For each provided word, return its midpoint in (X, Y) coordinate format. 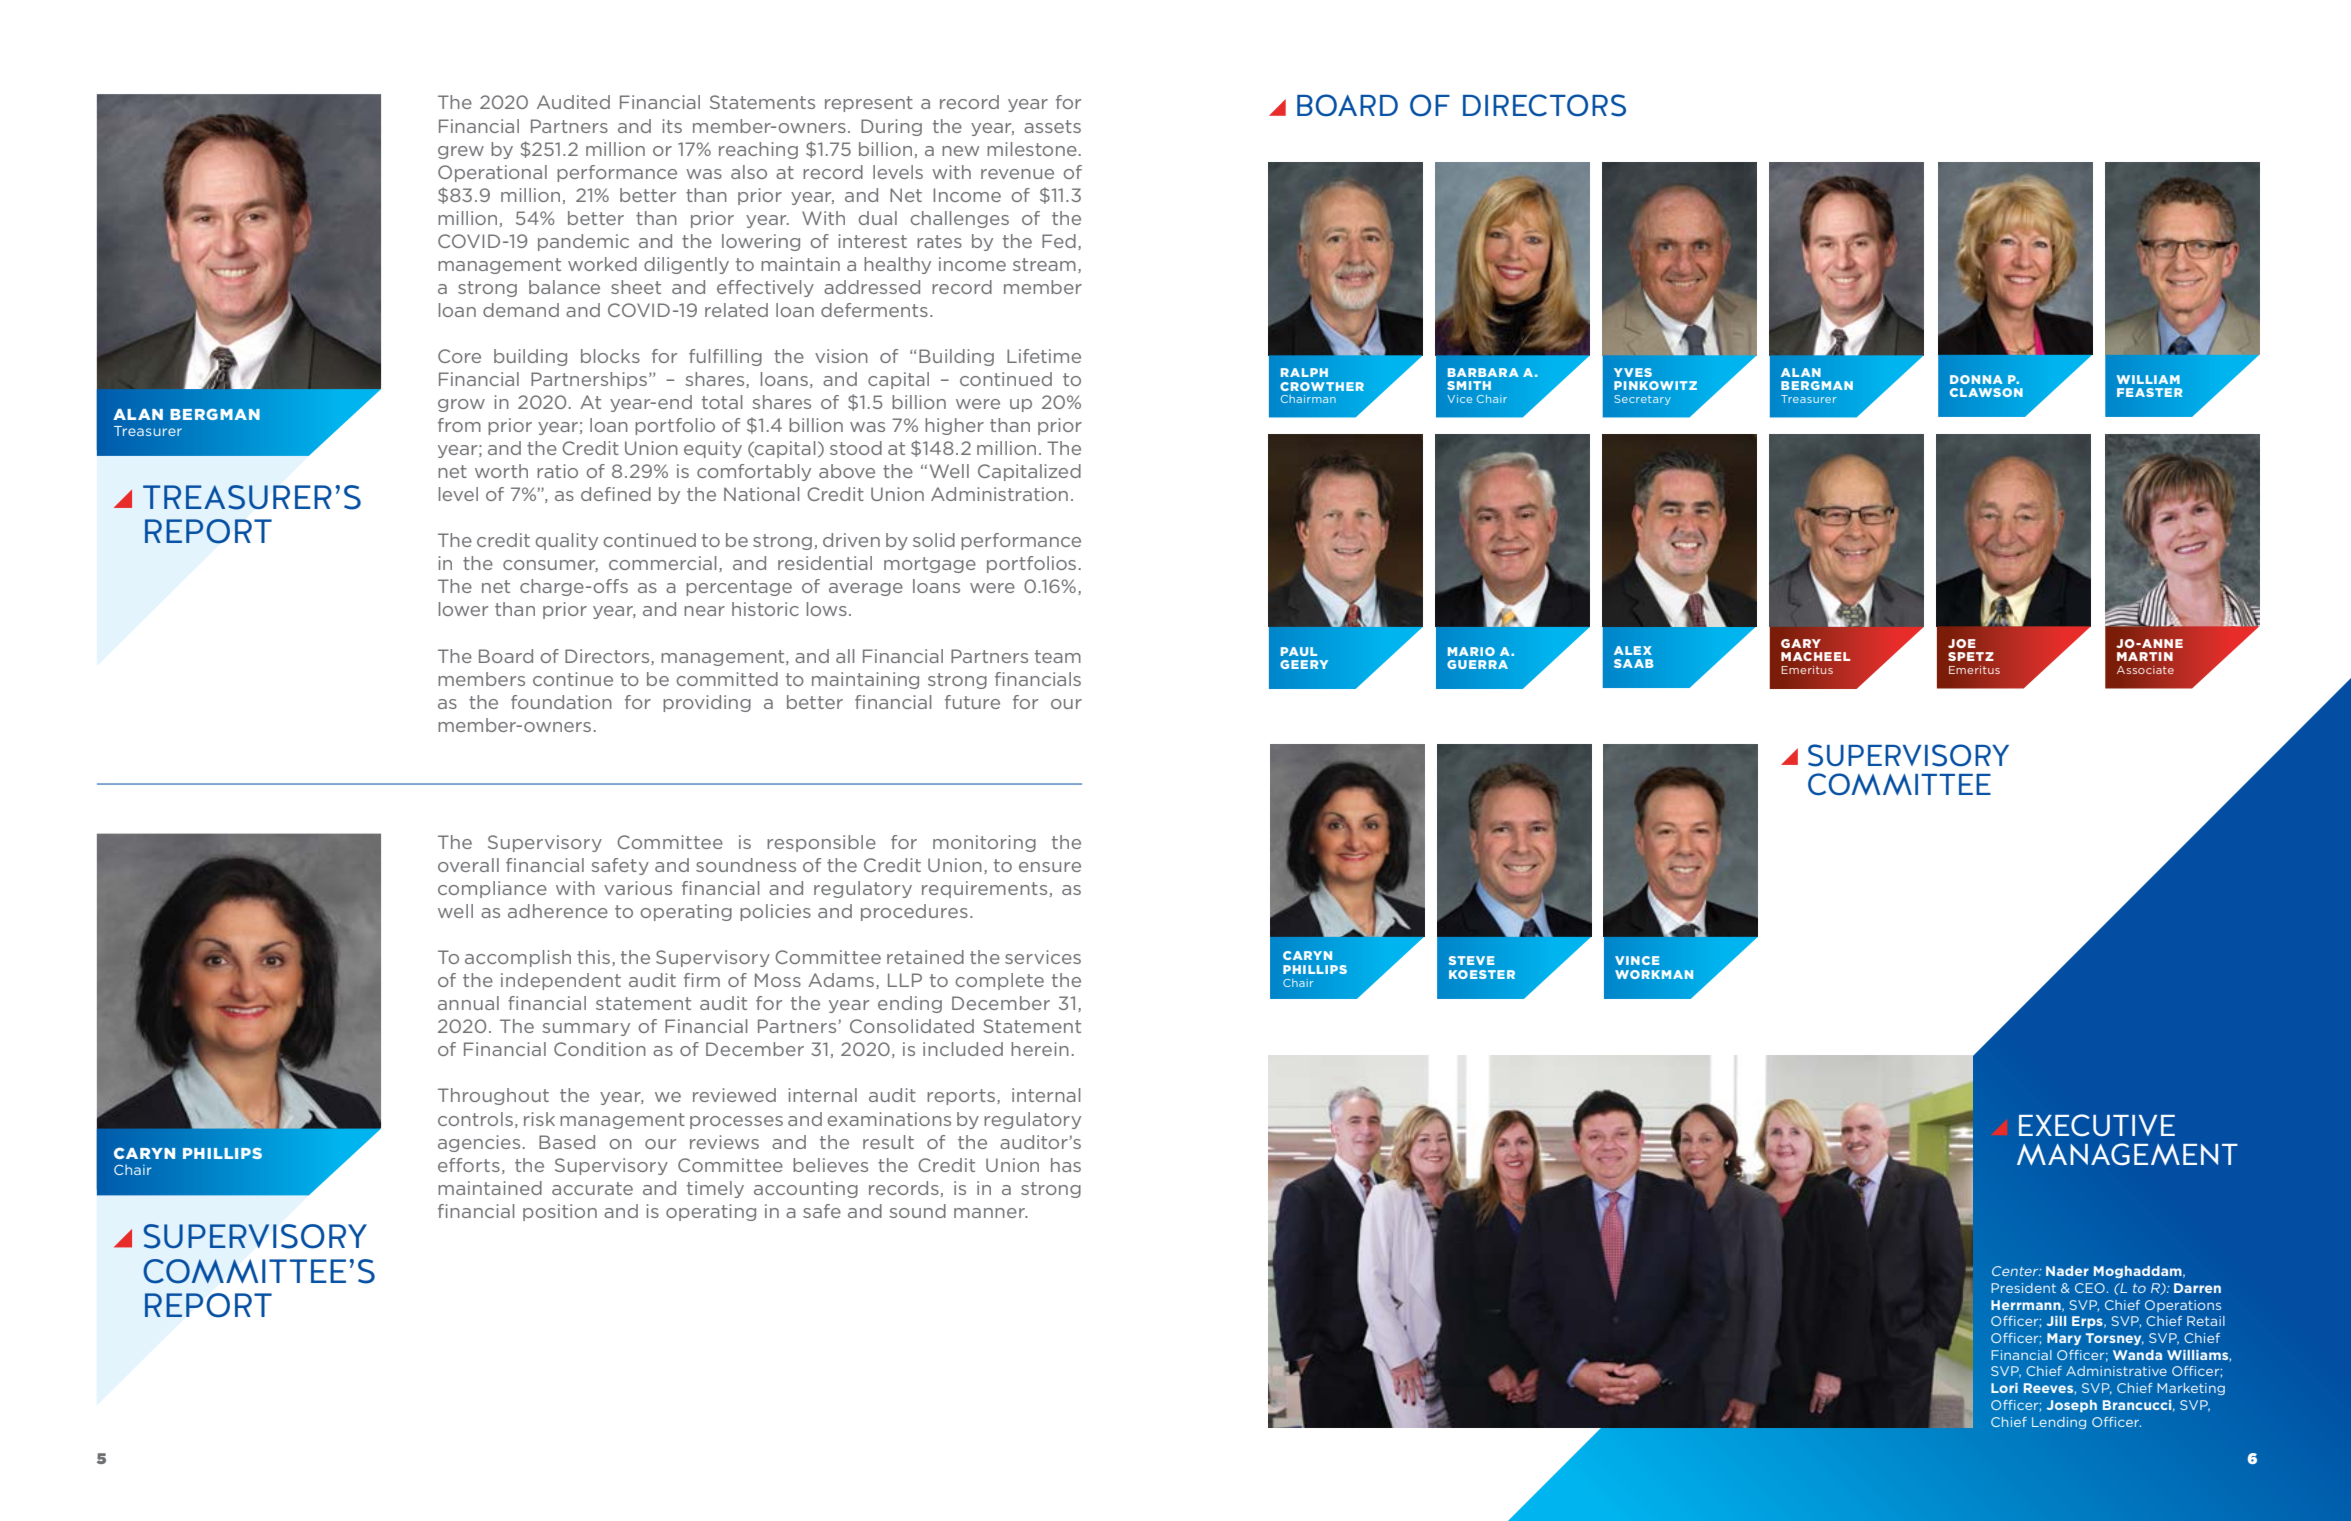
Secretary (1643, 400)
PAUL (1299, 651)
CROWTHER (1322, 386)
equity (713, 449)
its (672, 126)
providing (707, 703)
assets (1052, 126)
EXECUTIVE (2097, 1125)
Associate (2145, 670)
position (560, 1212)
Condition (600, 1049)
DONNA (1976, 379)
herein (1040, 1049)
